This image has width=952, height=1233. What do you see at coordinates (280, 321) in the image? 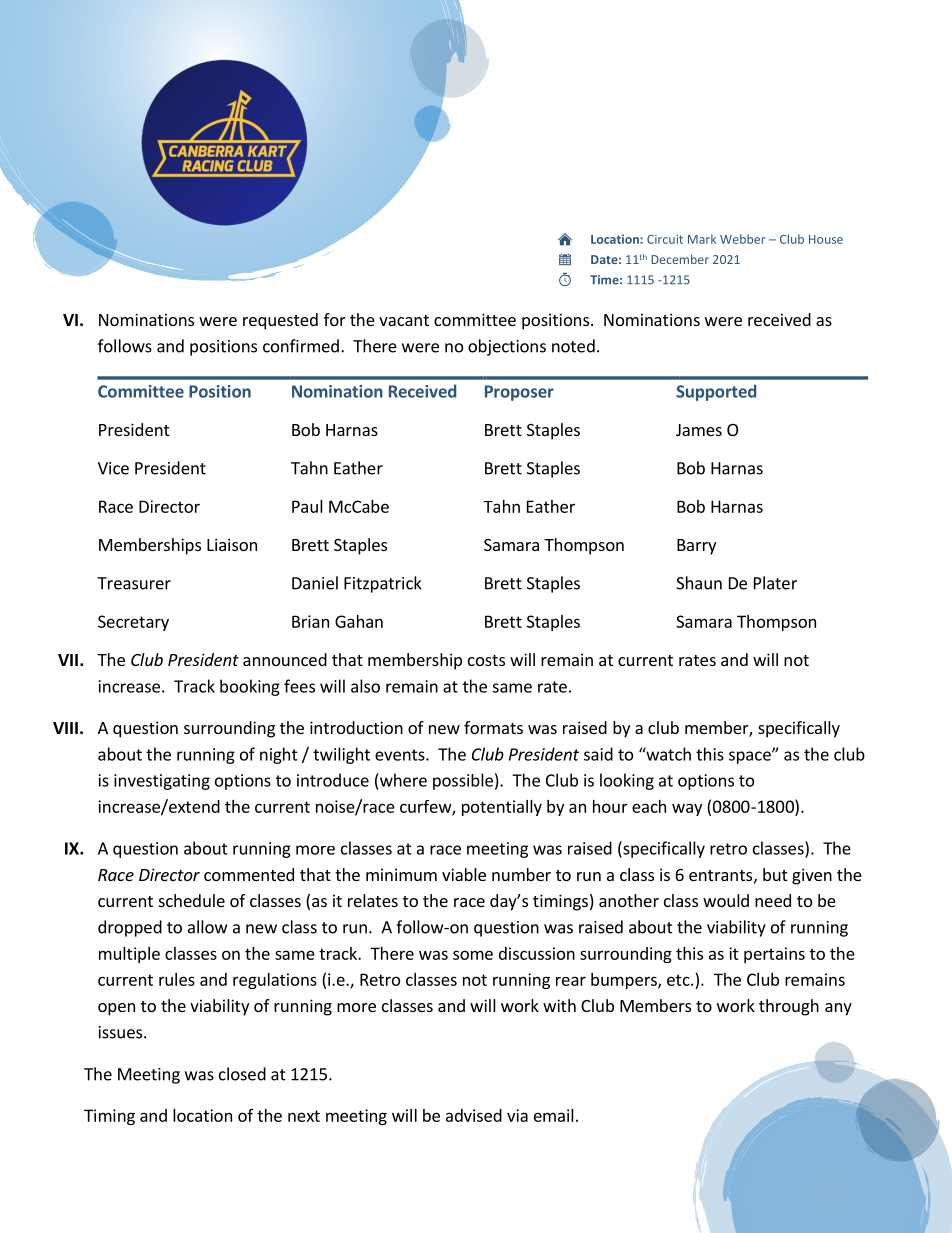
I see `requested` at bounding box center [280, 321].
